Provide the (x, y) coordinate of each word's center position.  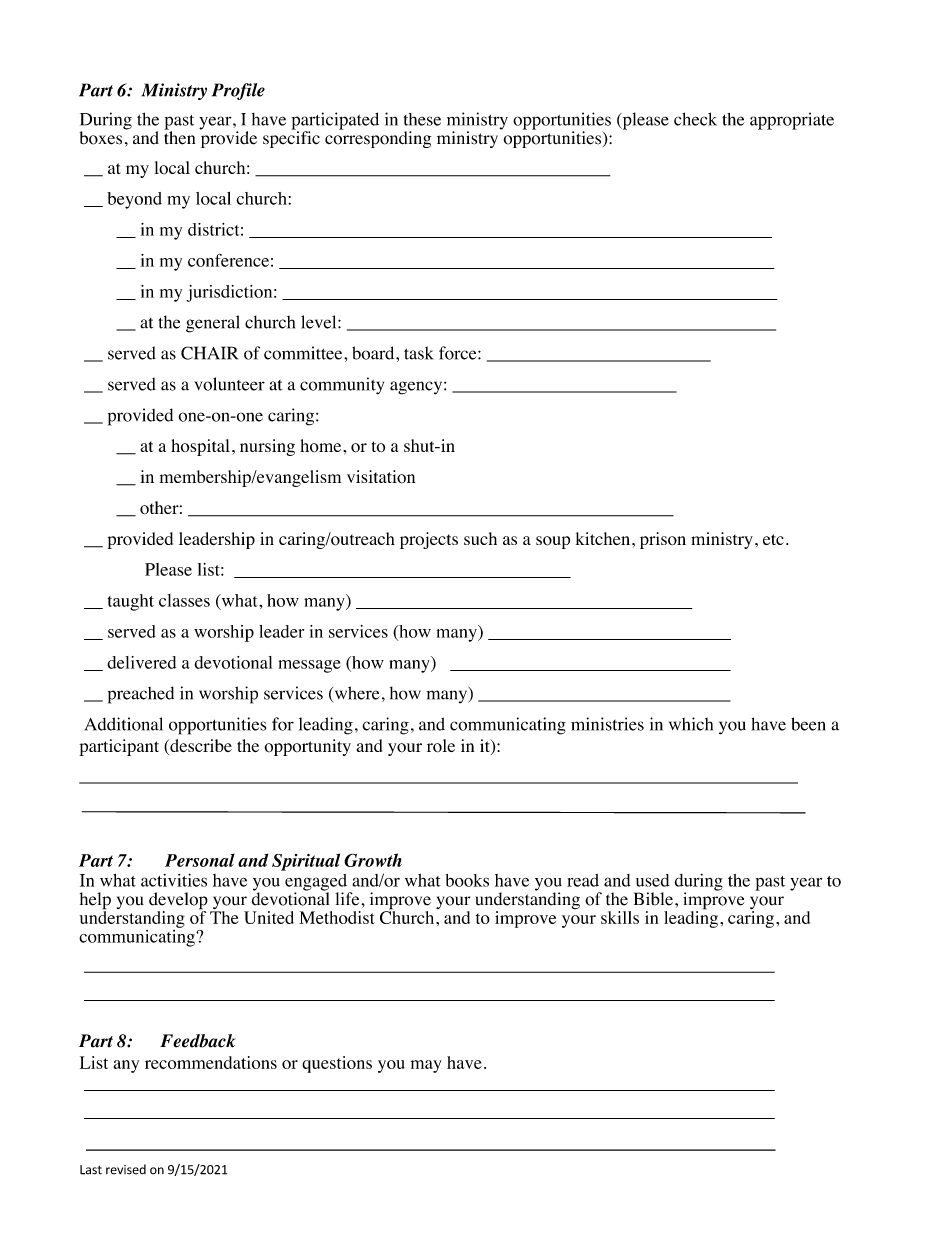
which (691, 724)
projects (429, 540)
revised (126, 1169)
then (179, 137)
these (422, 119)
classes (184, 600)
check (695, 119)
